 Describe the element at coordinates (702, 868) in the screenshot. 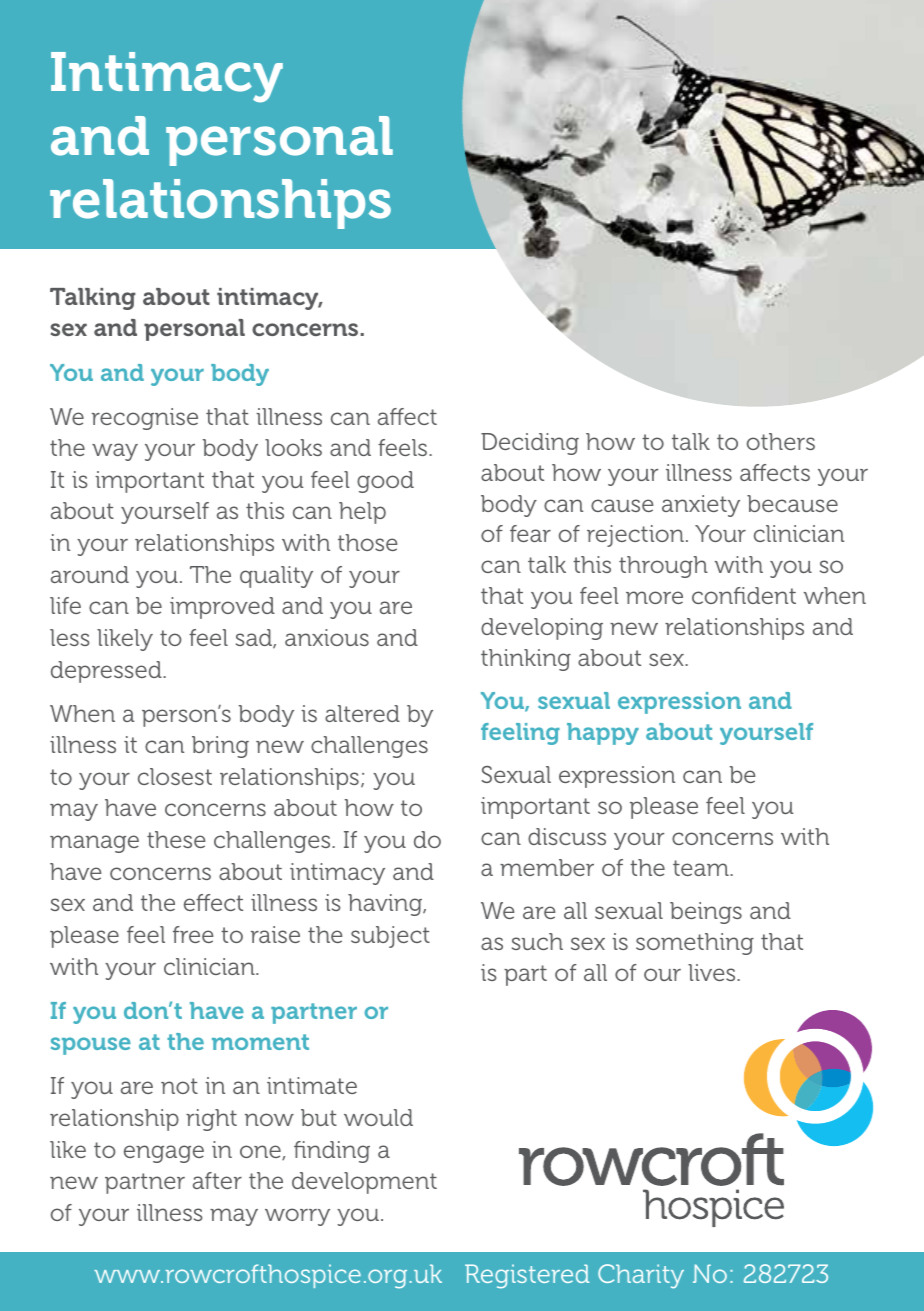

I see `team` at that location.
